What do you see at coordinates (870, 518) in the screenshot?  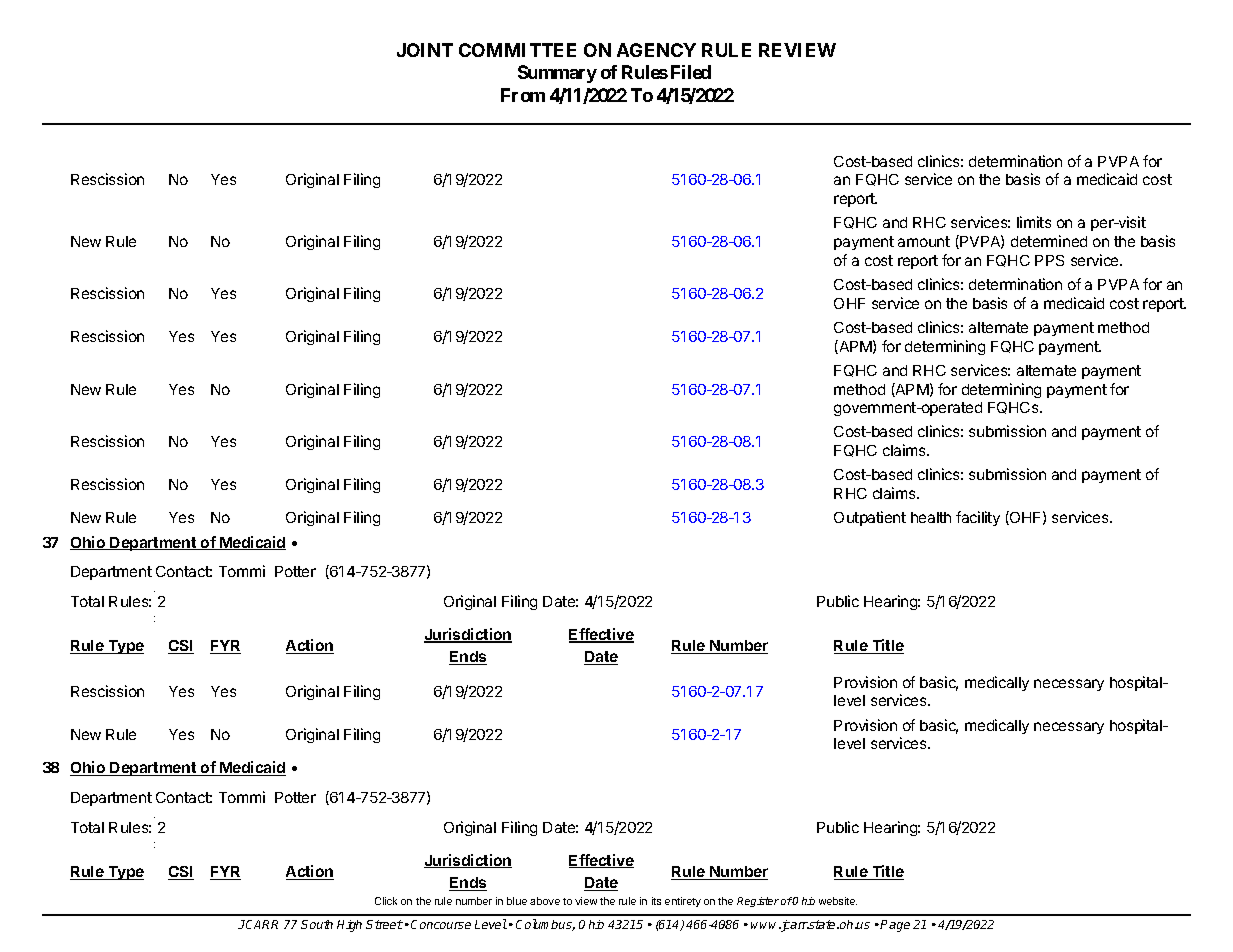 I see `Outpatient` at bounding box center [870, 518].
